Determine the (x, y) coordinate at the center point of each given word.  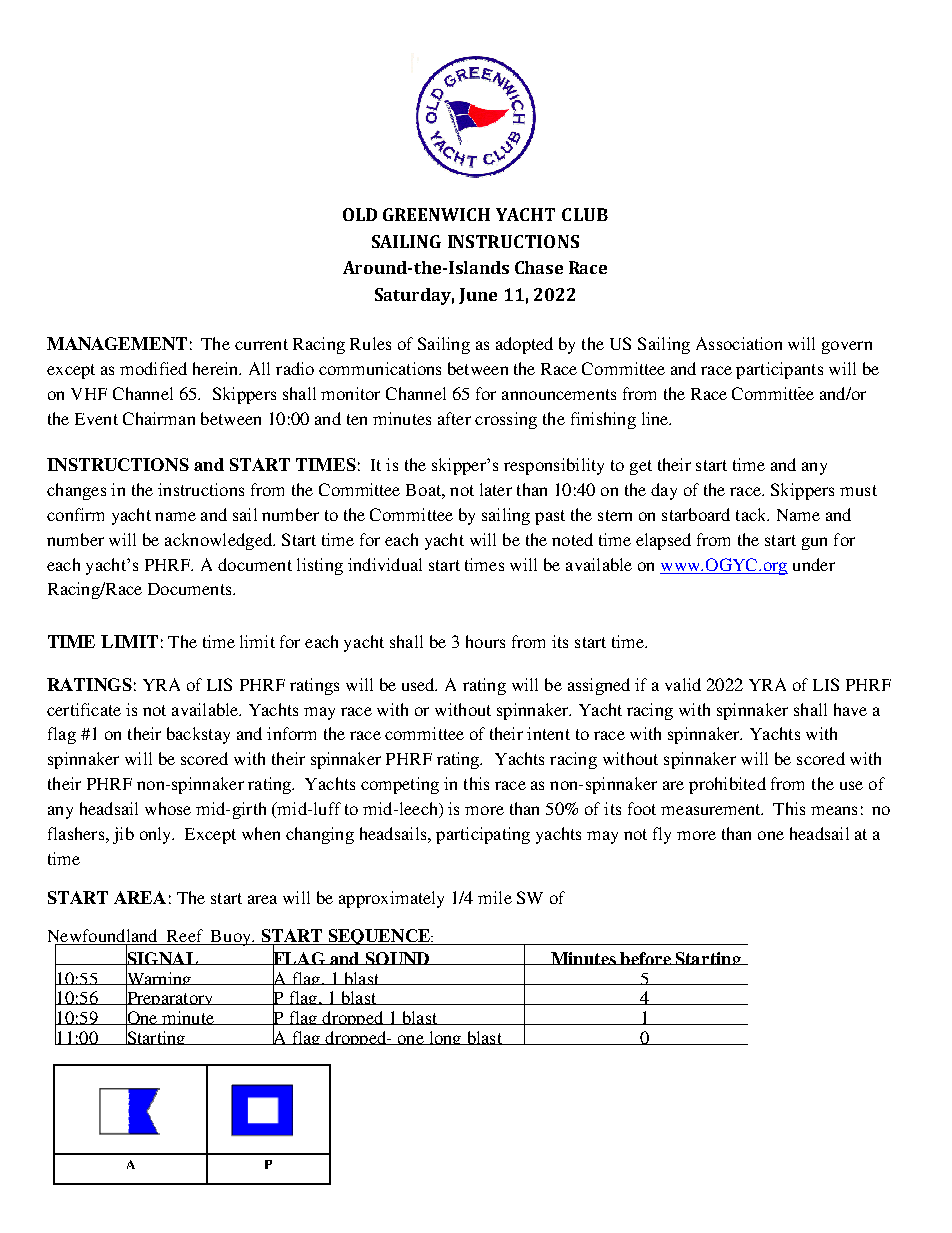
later (496, 489)
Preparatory (169, 1000)
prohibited (727, 785)
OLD (360, 214)
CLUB (585, 214)
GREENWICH (436, 214)
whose (168, 808)
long (445, 1038)
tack (752, 514)
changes (76, 491)
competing (400, 785)
